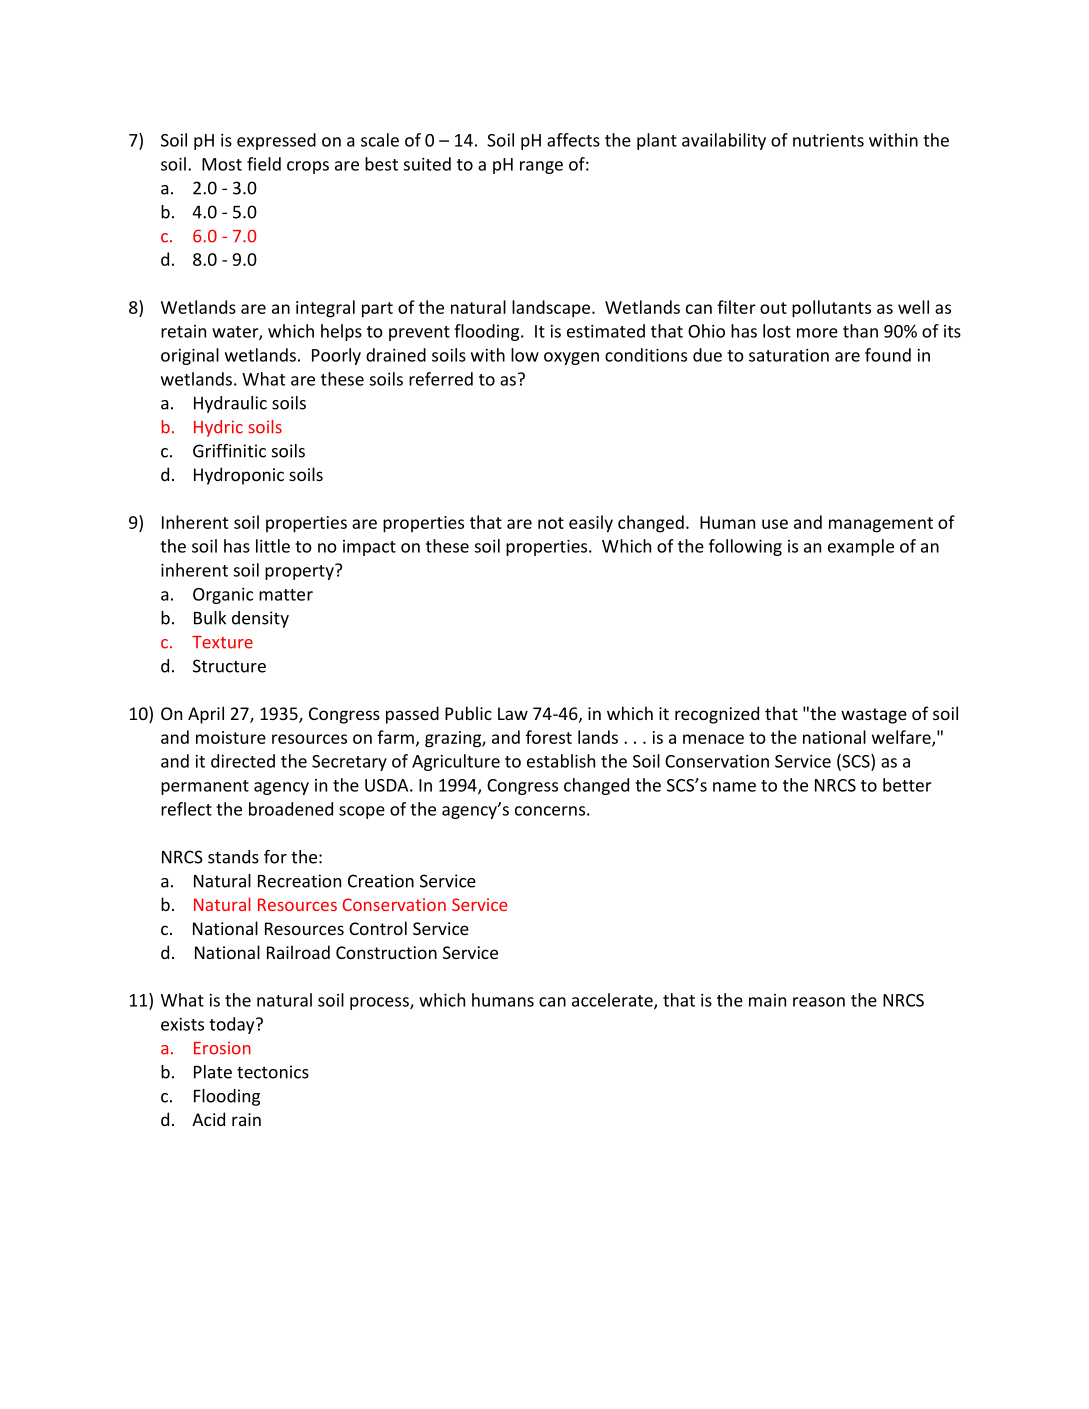 The height and width of the image is (1409, 1089). What do you see at coordinates (861, 547) in the image?
I see `example` at bounding box center [861, 547].
